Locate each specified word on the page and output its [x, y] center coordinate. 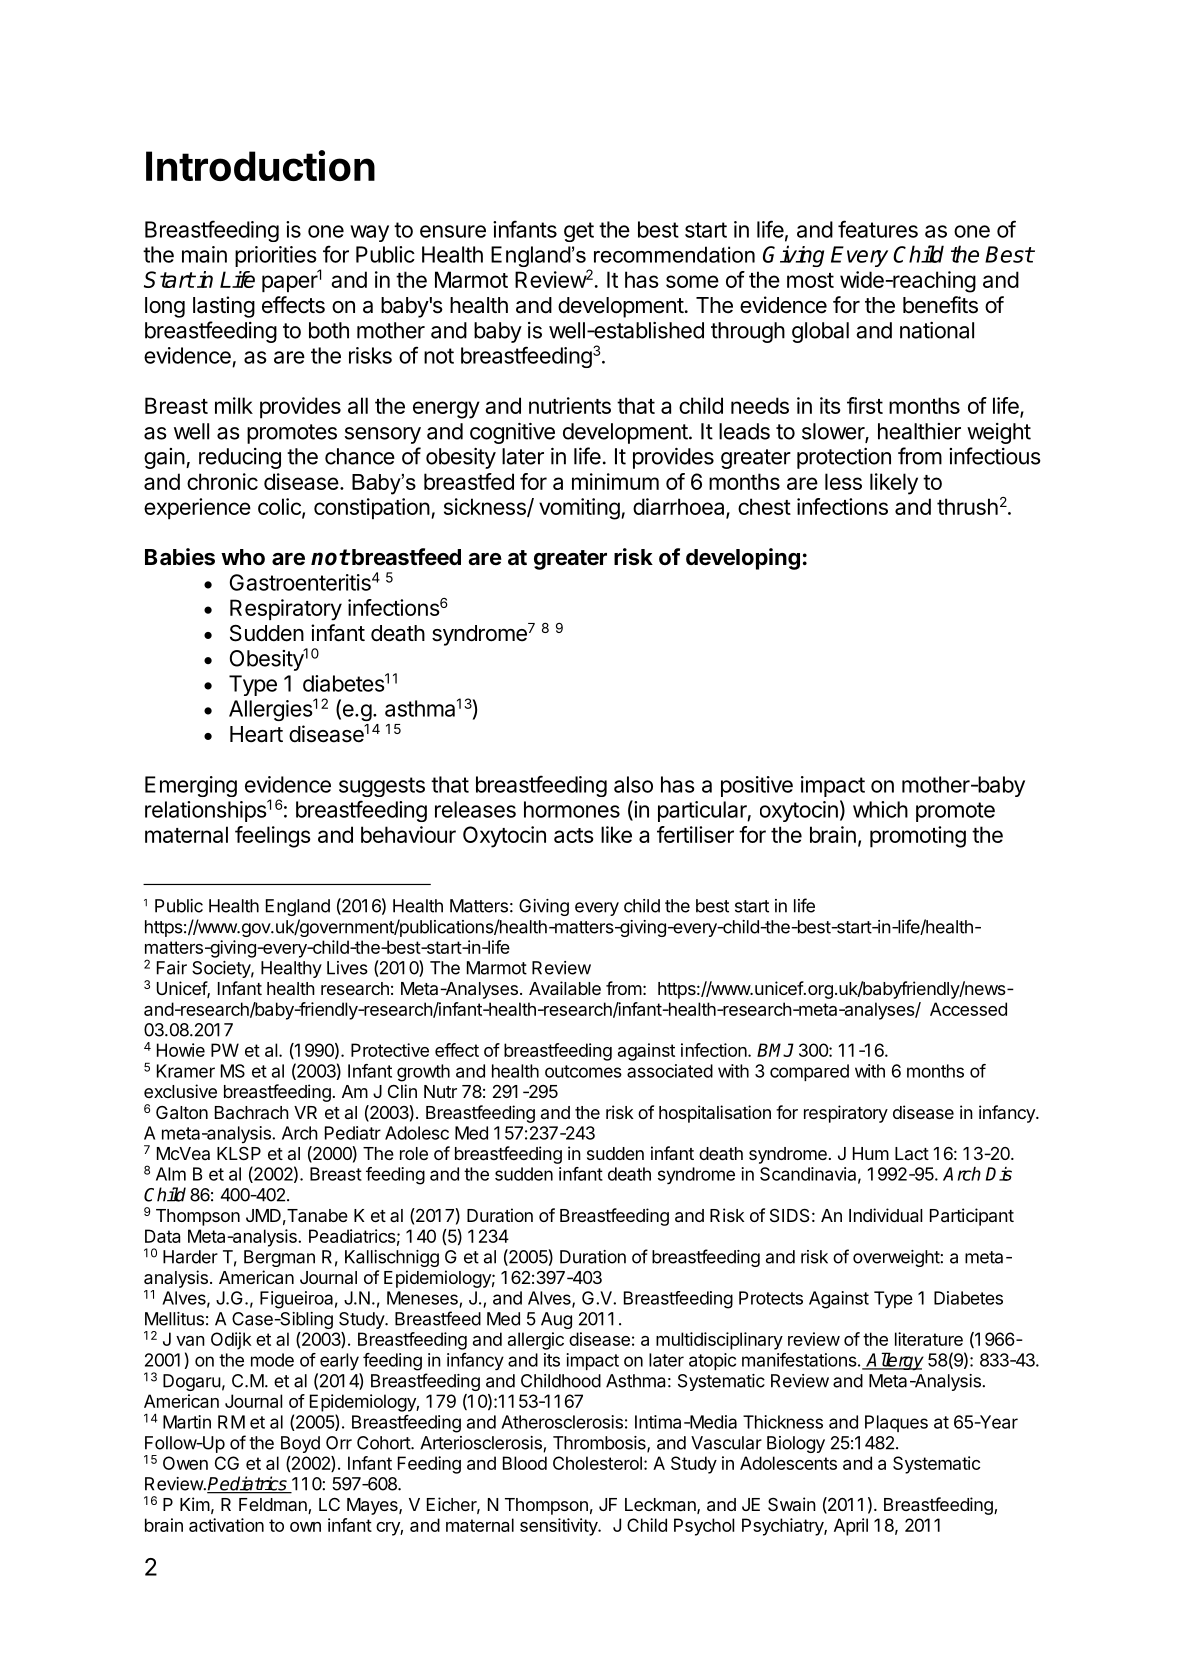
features [878, 229]
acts [574, 835]
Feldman [274, 1506]
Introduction [260, 165]
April [851, 1527]
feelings [273, 837]
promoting [918, 837]
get [579, 232]
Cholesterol [597, 1463]
